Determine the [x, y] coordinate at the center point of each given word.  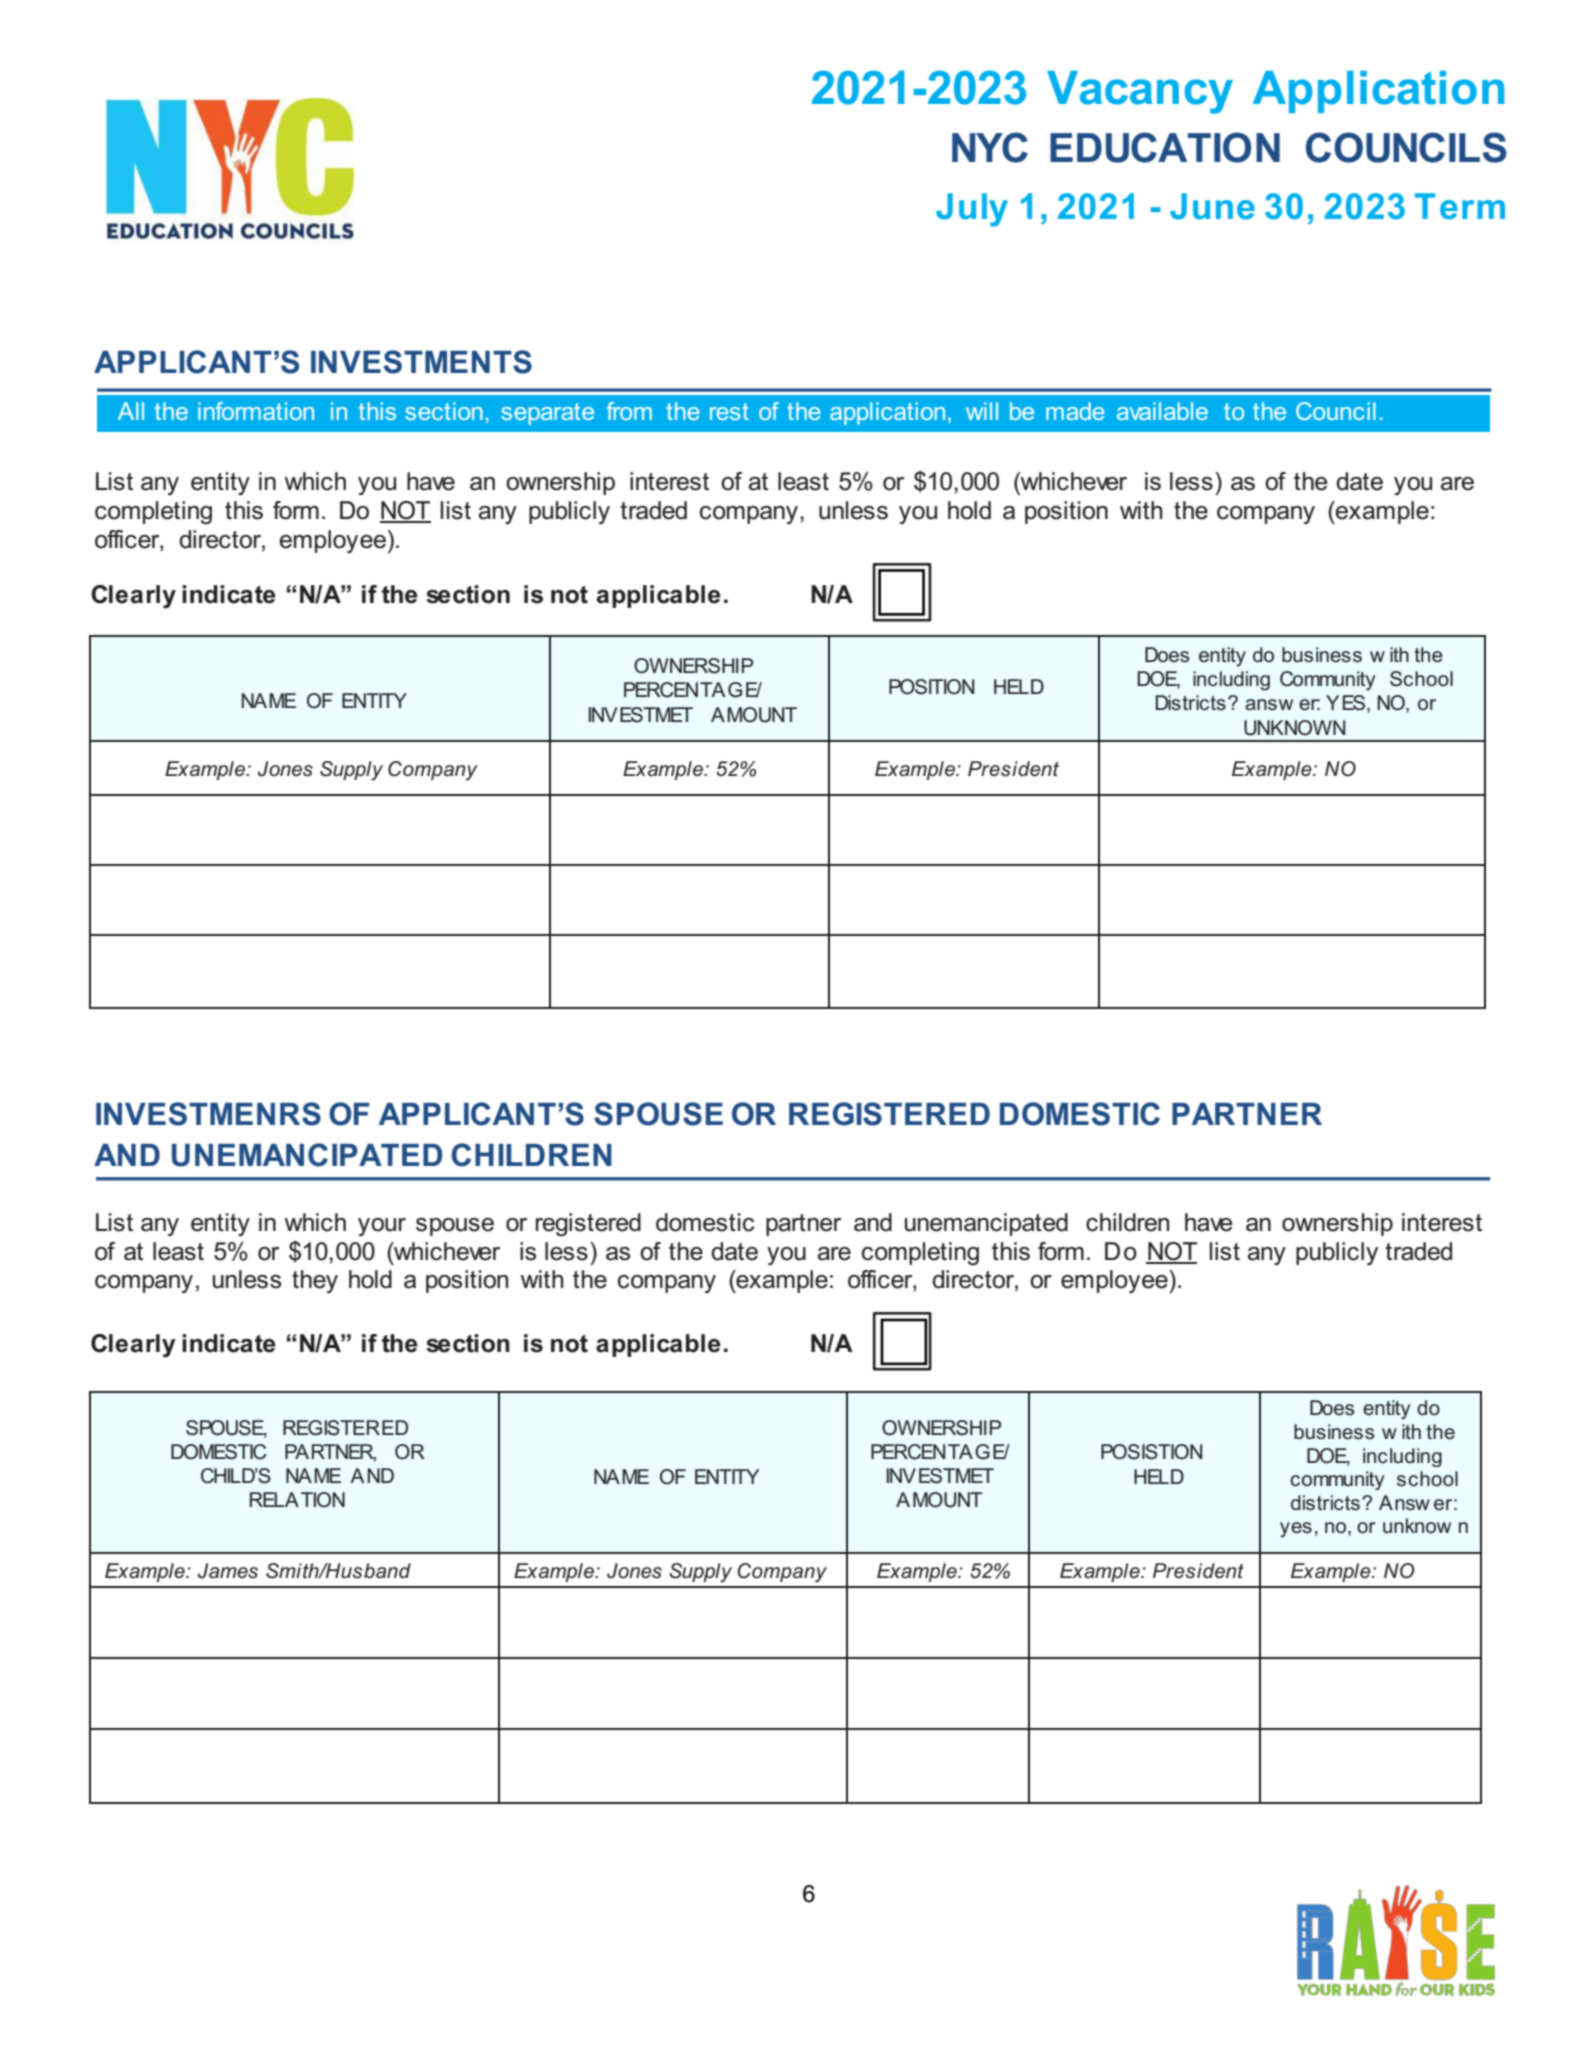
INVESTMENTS [421, 362]
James [228, 1571]
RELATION [297, 1500]
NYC [990, 147]
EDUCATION [1165, 147]
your [382, 1227]
